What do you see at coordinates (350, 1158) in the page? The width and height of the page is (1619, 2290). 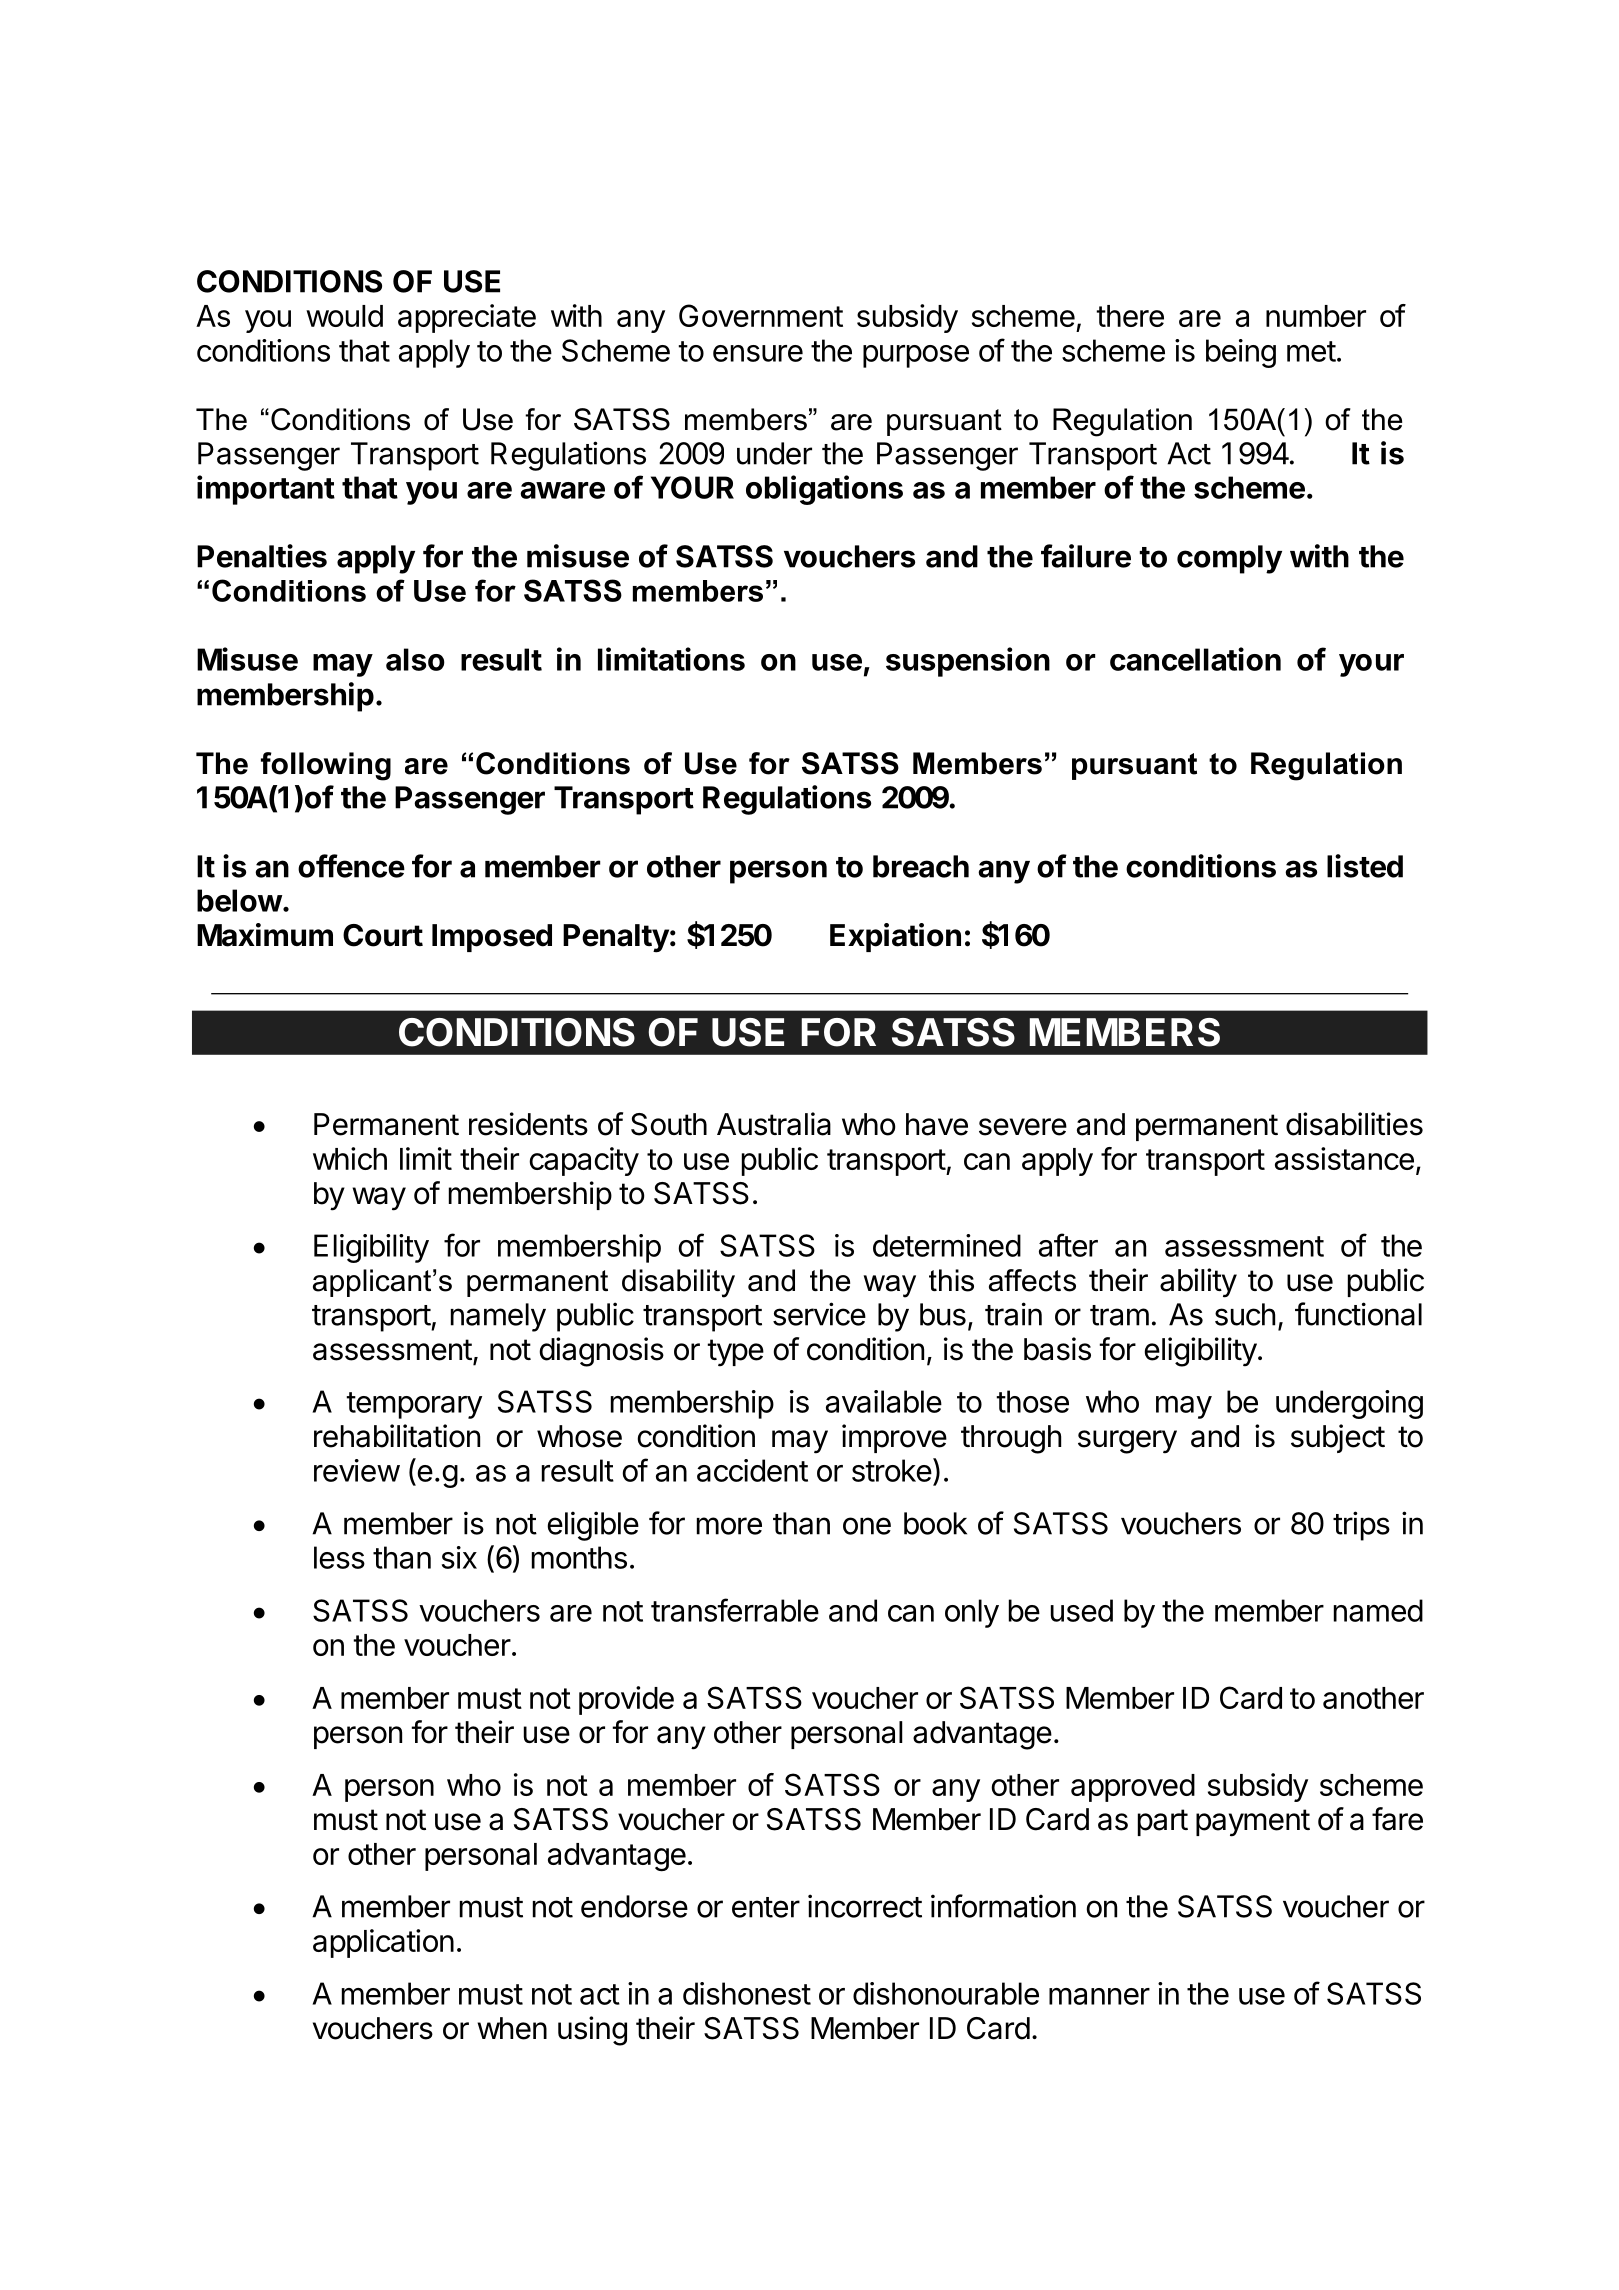 I see `which` at bounding box center [350, 1158].
